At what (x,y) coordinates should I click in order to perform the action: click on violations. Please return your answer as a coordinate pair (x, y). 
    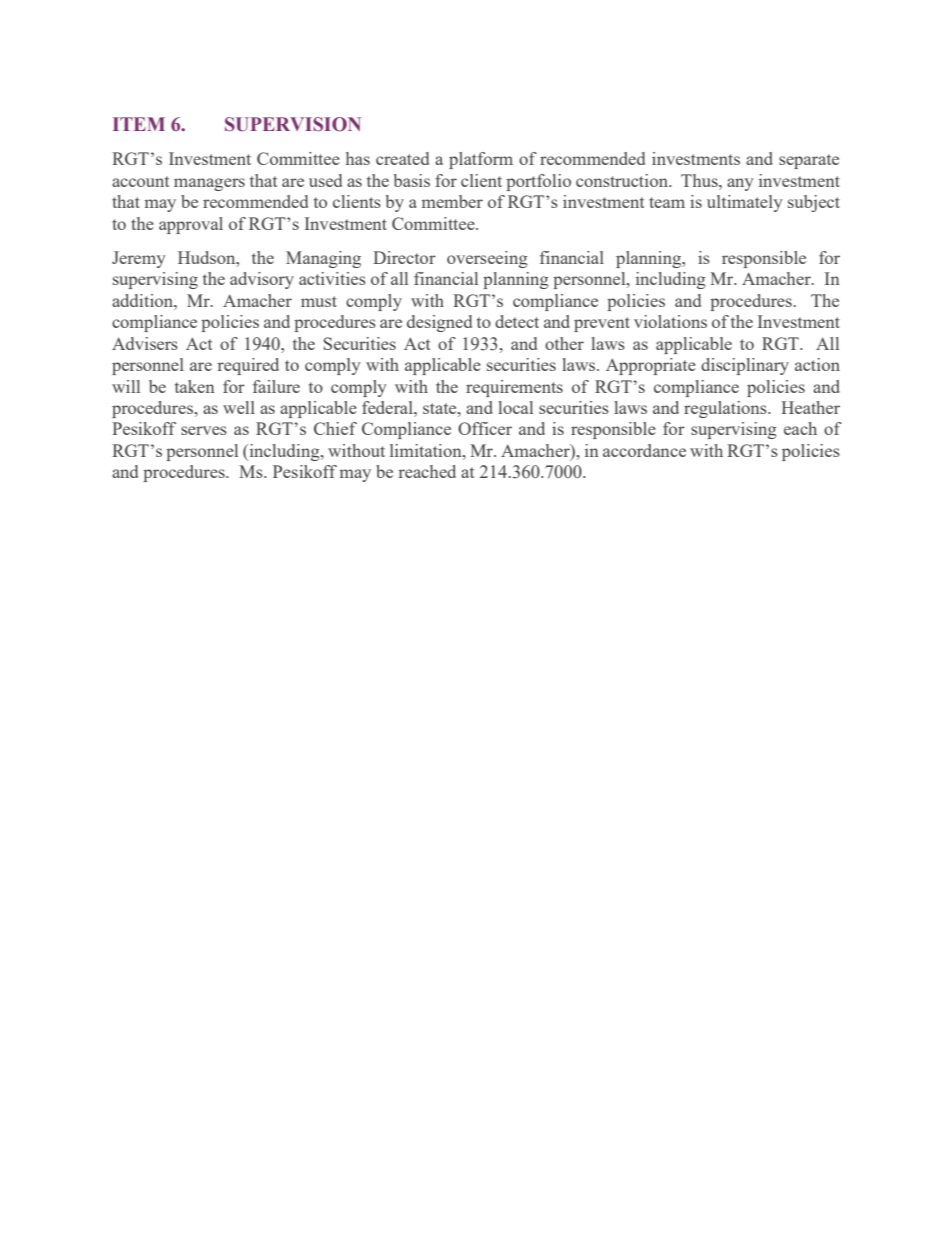
    Looking at the image, I should click on (670, 321).
